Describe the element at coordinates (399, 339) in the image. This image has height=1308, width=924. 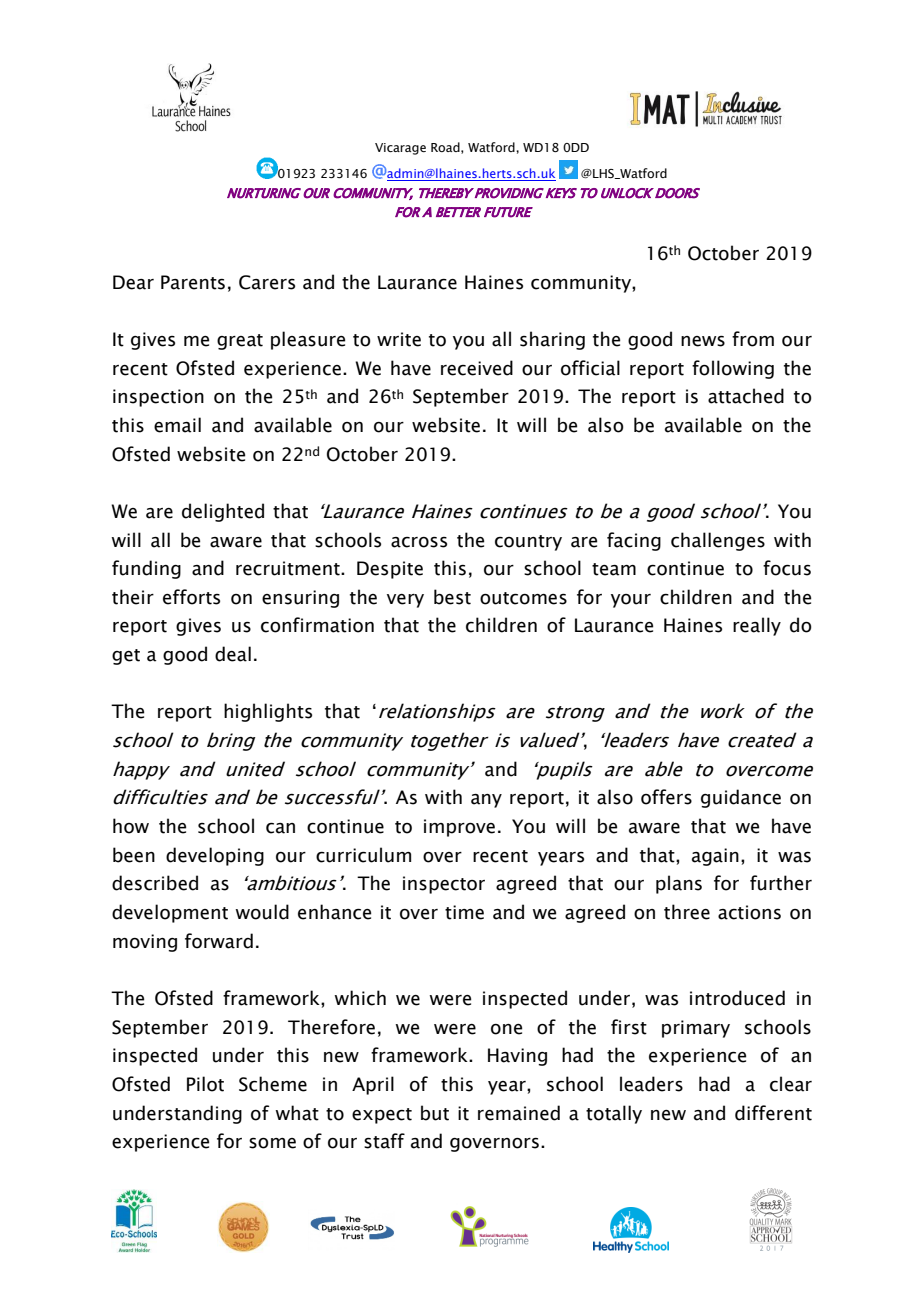
I see `write` at that location.
